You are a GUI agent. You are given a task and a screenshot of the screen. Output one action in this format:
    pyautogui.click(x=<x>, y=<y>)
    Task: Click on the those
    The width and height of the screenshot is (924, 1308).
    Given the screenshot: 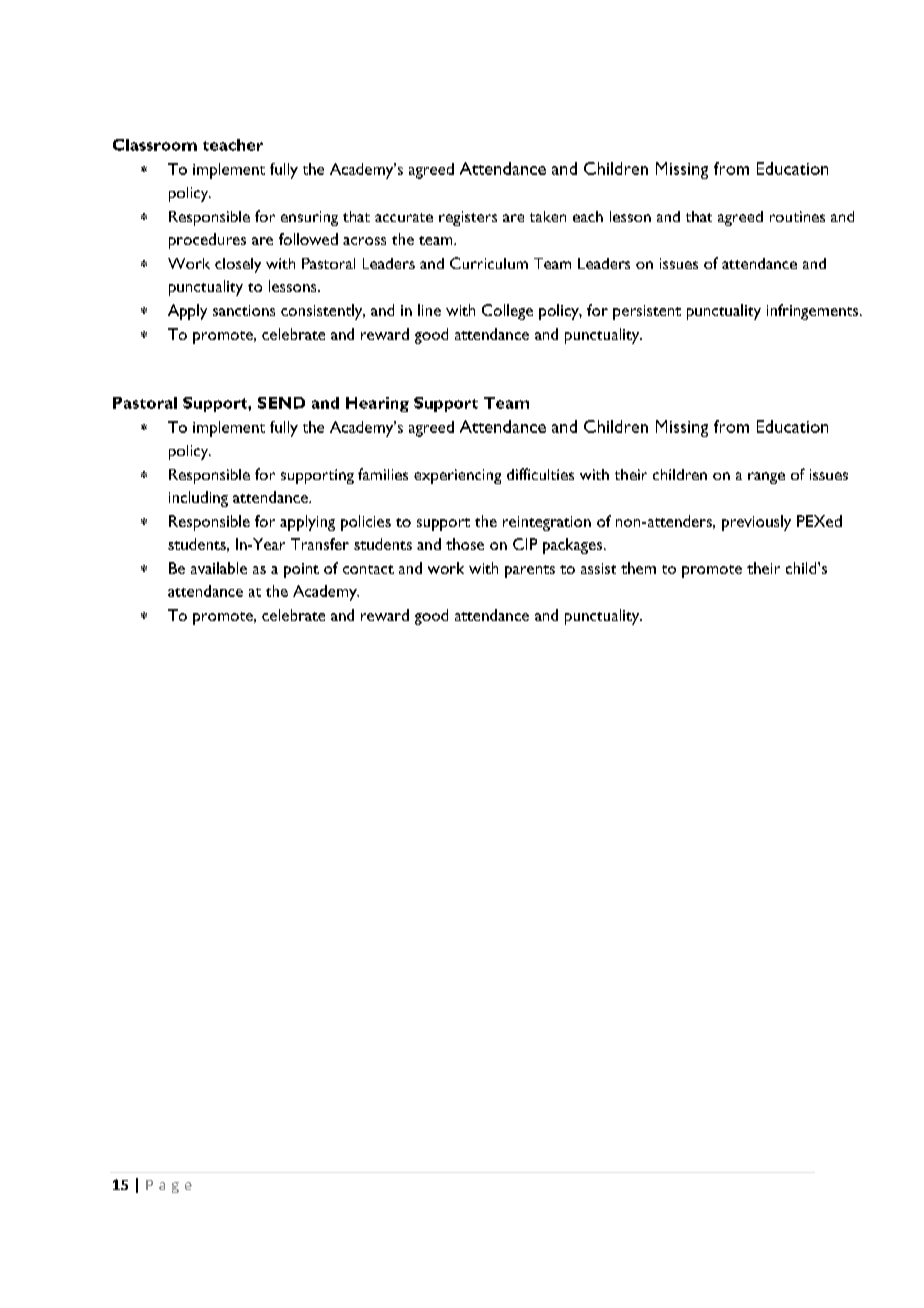 What is the action you would take?
    pyautogui.click(x=465, y=544)
